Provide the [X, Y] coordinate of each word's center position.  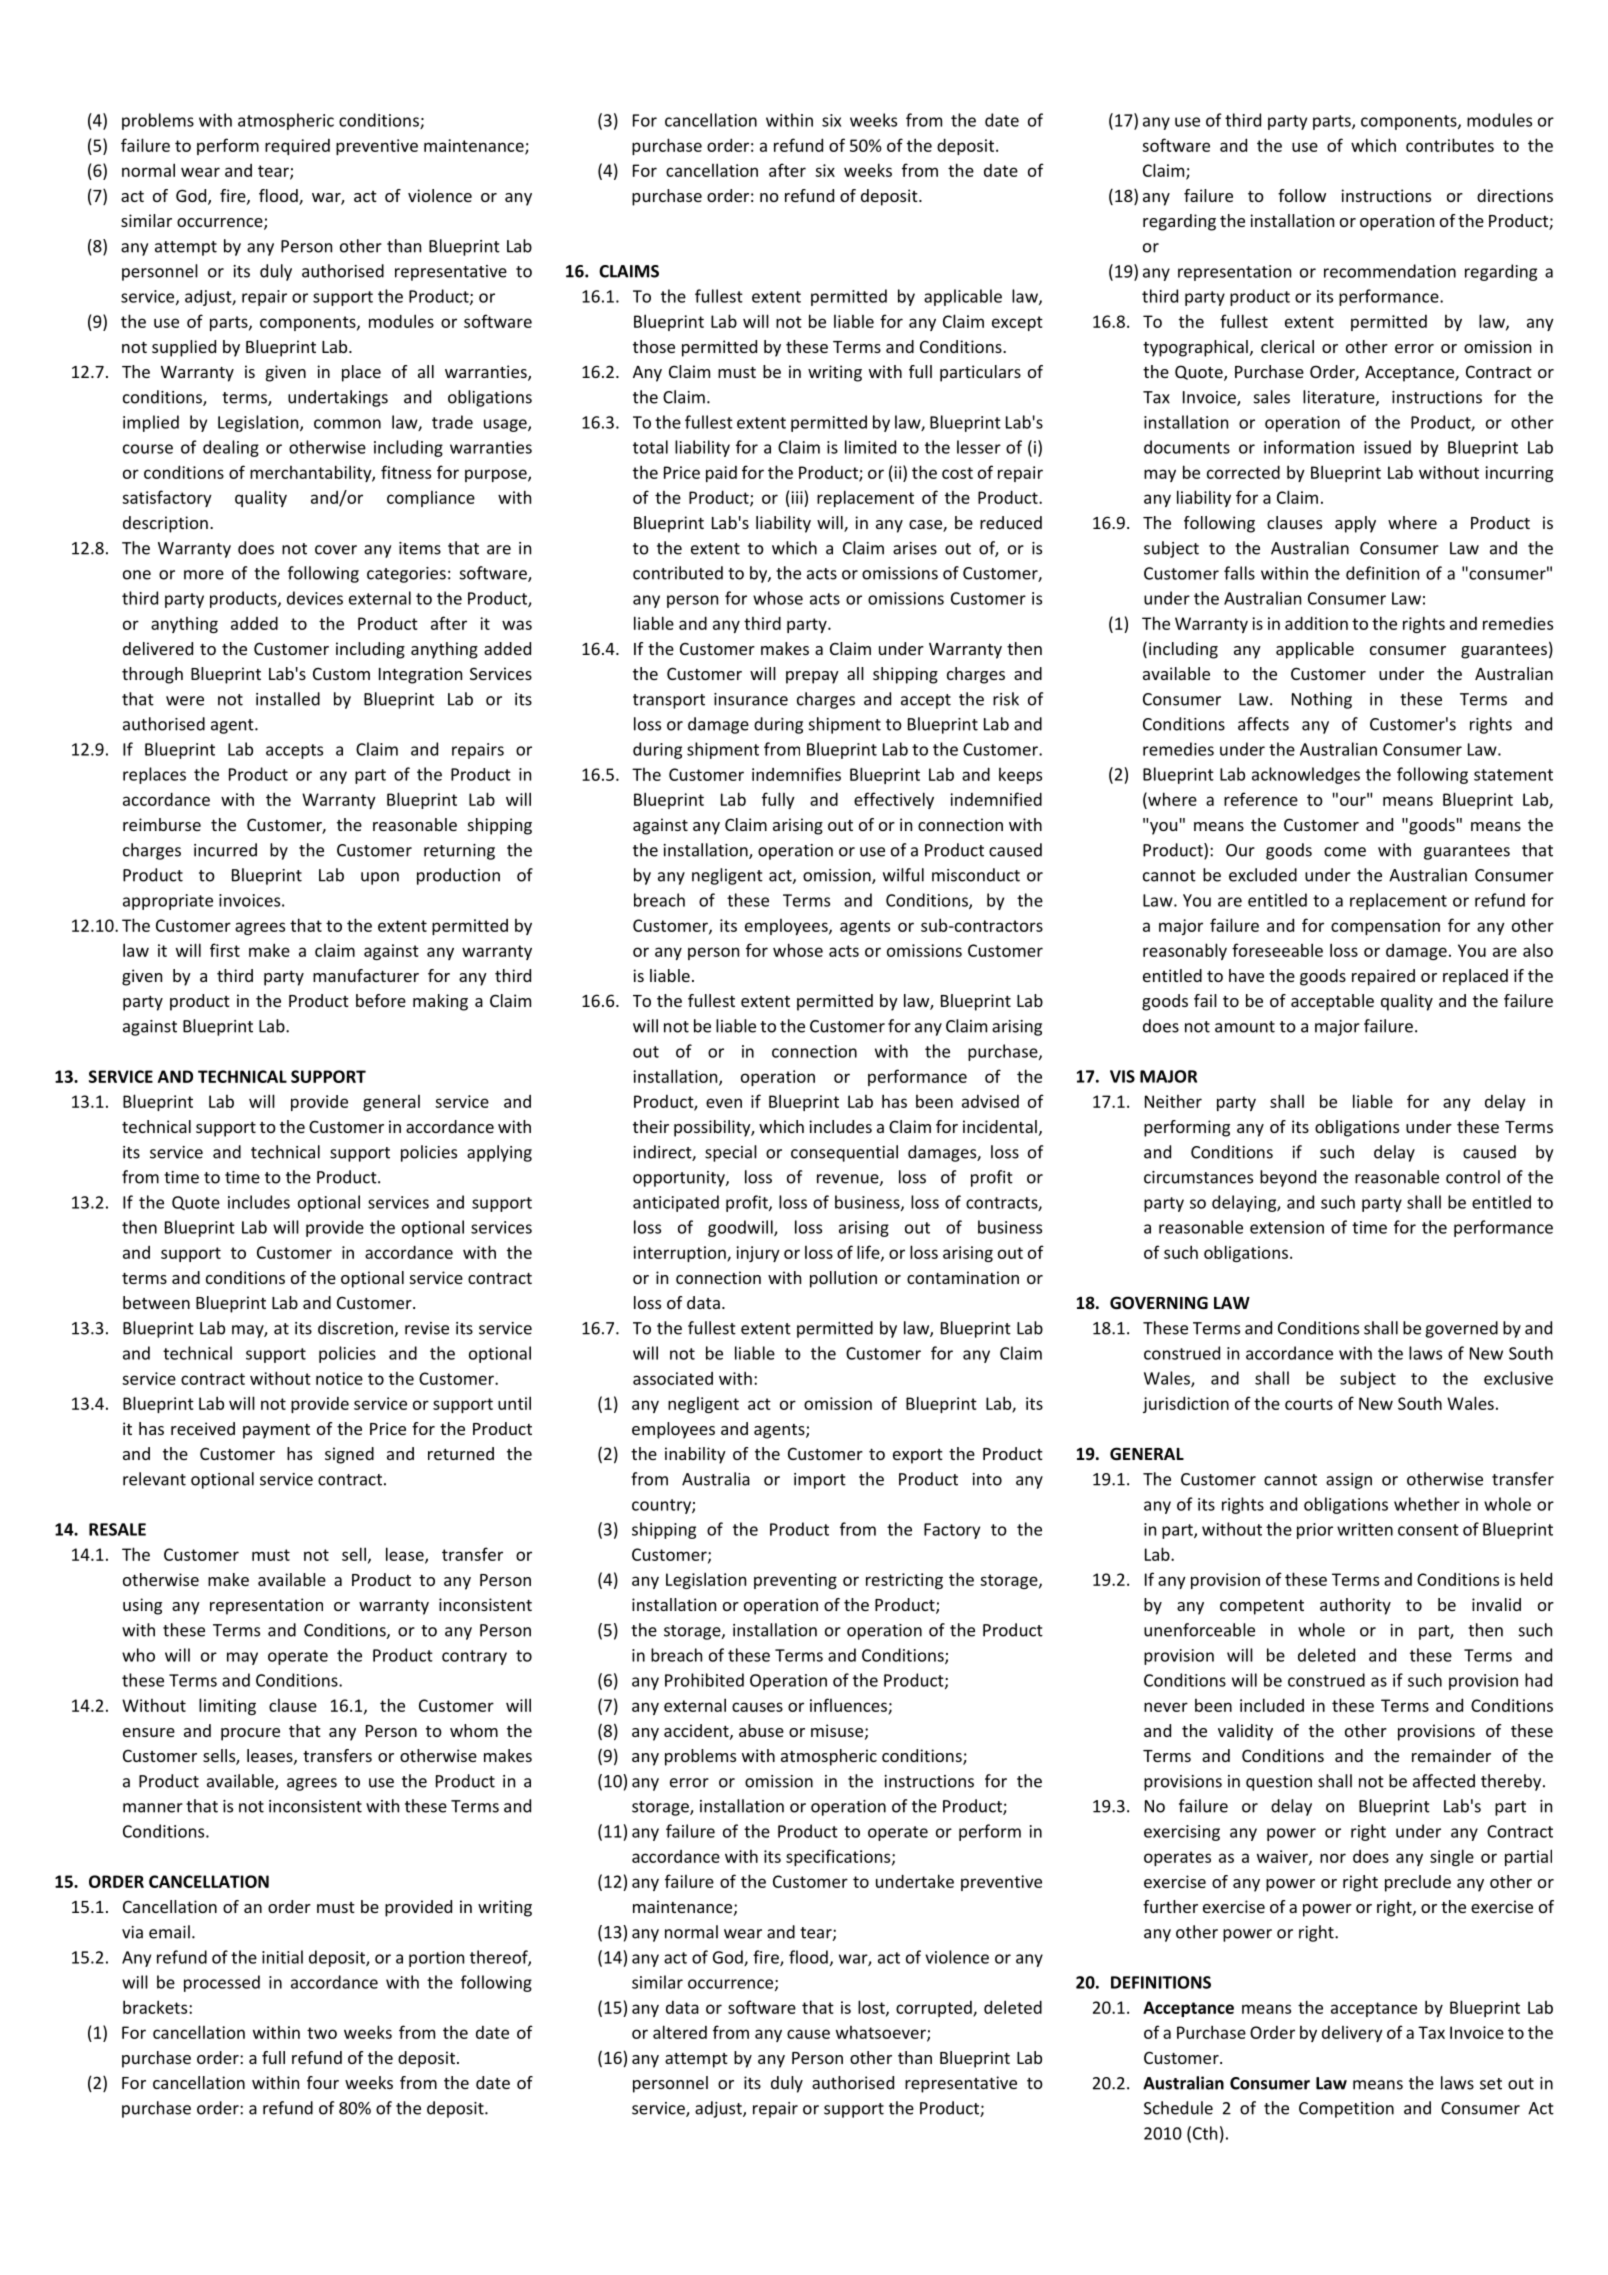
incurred [225, 850]
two [322, 2033]
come [1345, 852]
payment [276, 1431]
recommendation [1390, 271]
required [297, 147]
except [1017, 323]
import [820, 1481]
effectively [894, 800]
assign [1349, 1481]
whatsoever [882, 2033]
